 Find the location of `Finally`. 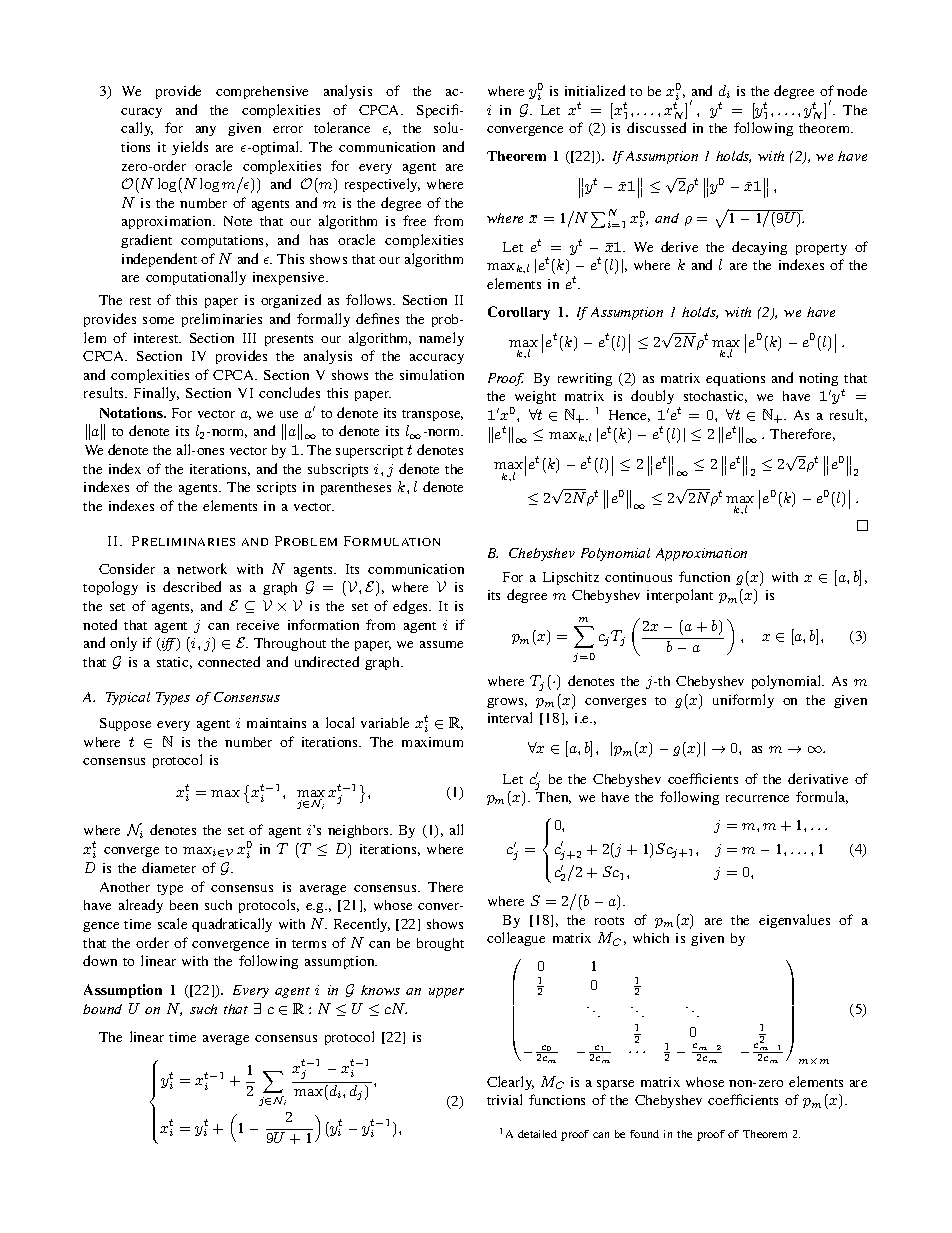

Finally is located at coordinates (156, 394).
